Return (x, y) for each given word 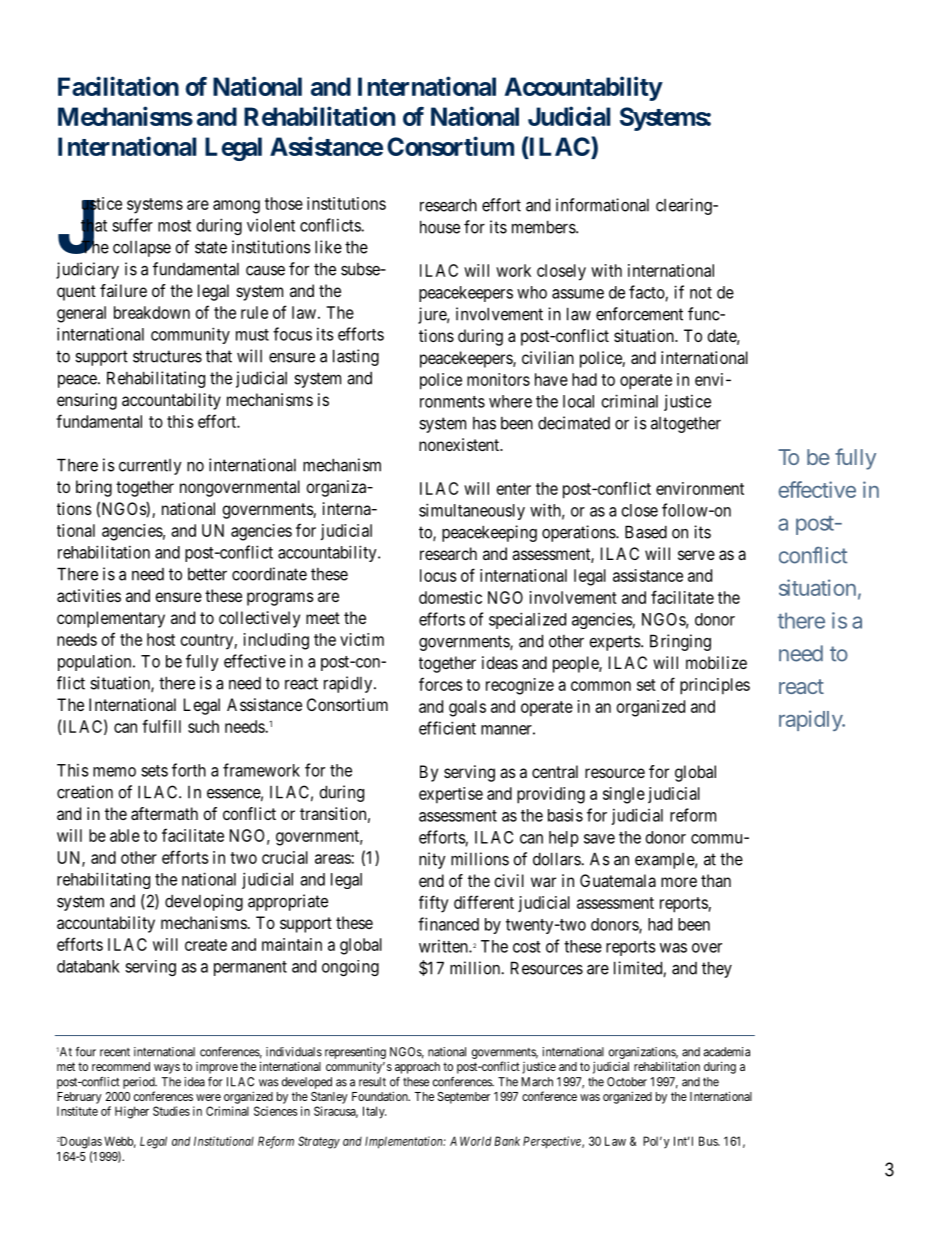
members (544, 227)
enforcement (639, 314)
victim (362, 639)
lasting (356, 357)
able (125, 835)
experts (615, 643)
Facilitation (118, 86)
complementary (111, 619)
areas (333, 859)
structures (167, 356)
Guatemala (618, 880)
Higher (132, 1112)
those (284, 203)
